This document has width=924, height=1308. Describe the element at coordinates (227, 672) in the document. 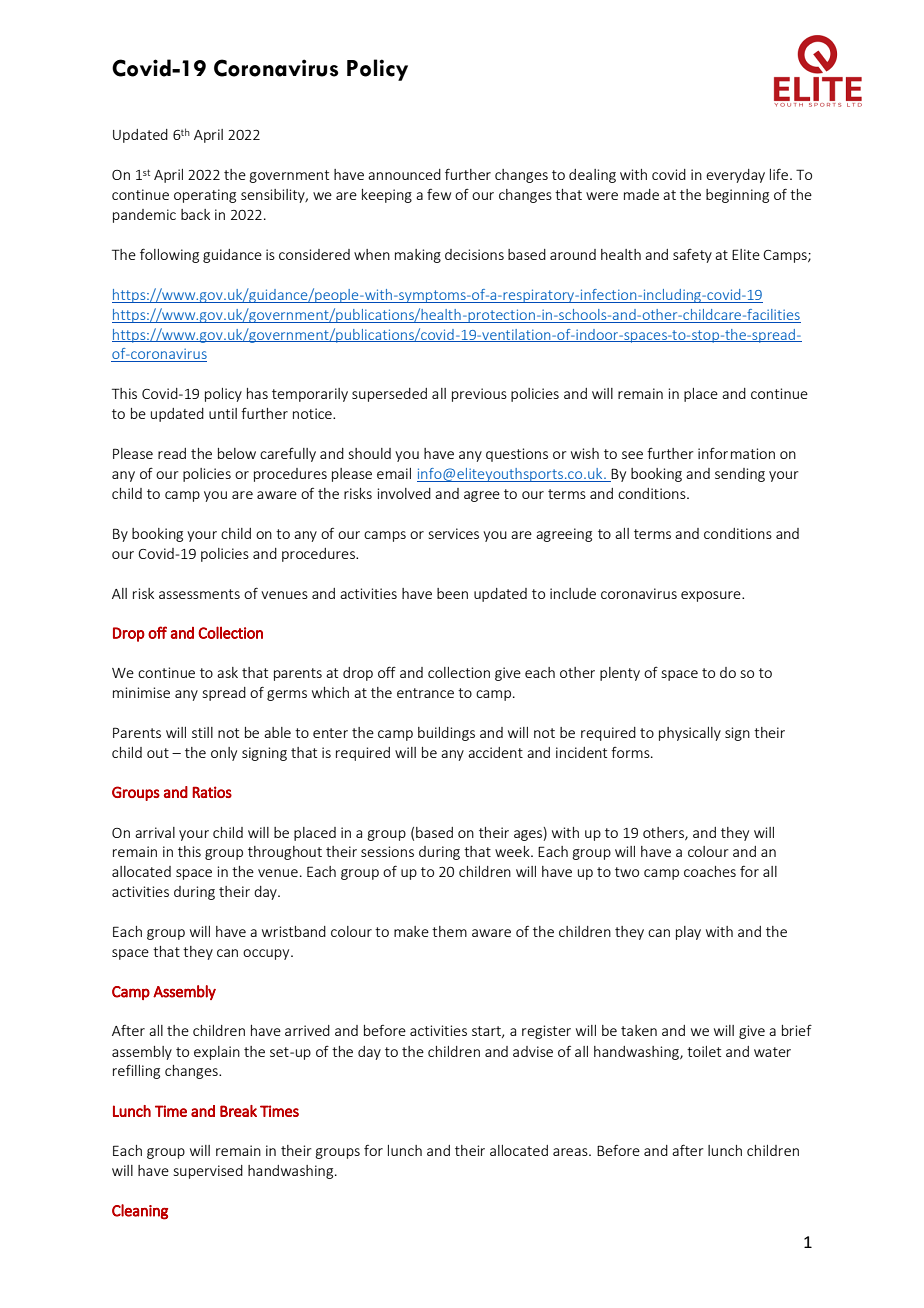

I see `ask` at that location.
